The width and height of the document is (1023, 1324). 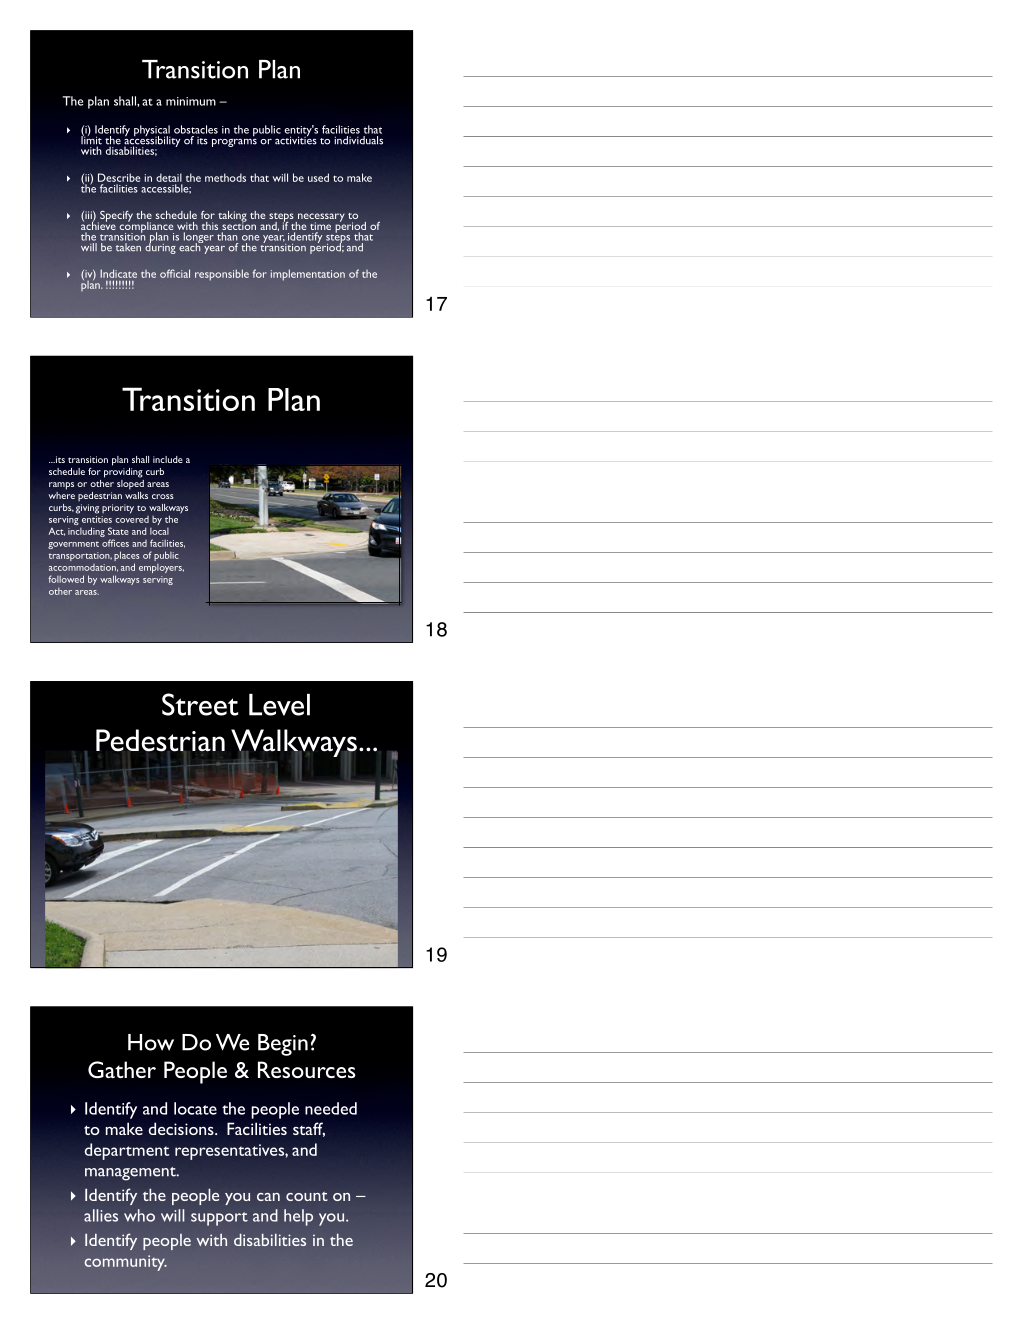 What do you see at coordinates (279, 705) in the document?
I see `Level` at bounding box center [279, 705].
